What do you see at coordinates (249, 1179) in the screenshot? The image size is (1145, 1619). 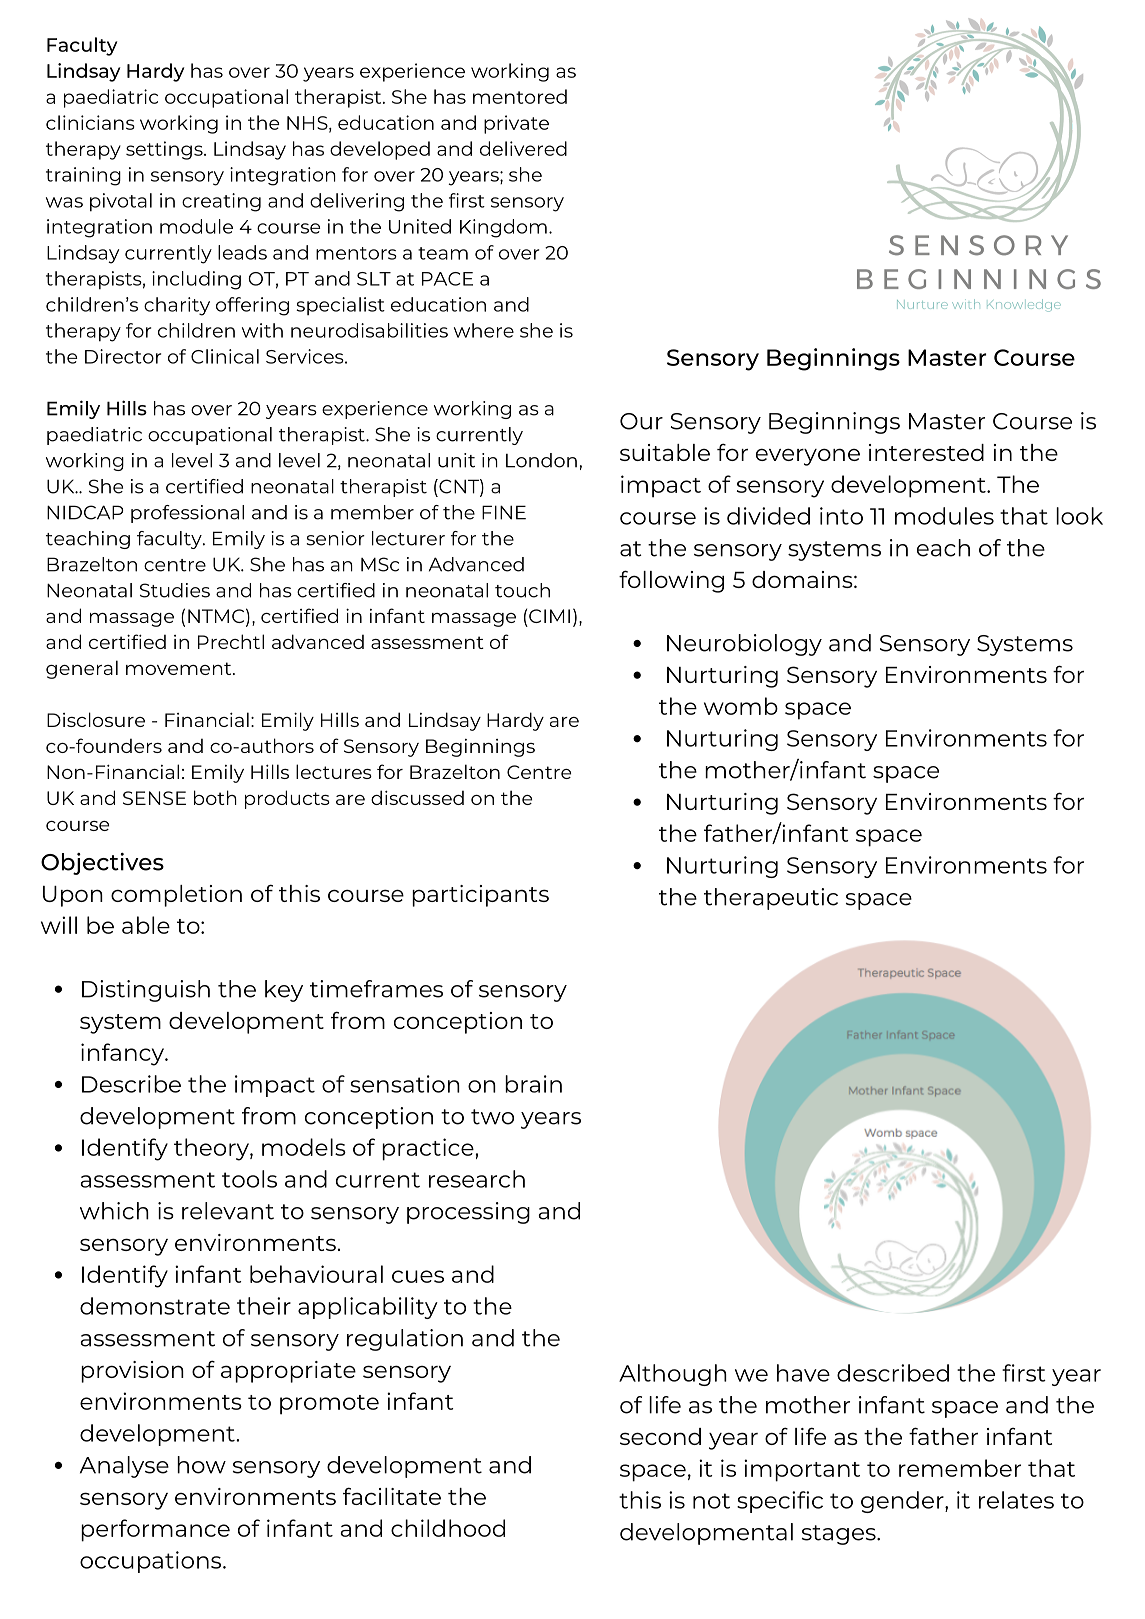 I see `tools` at bounding box center [249, 1179].
